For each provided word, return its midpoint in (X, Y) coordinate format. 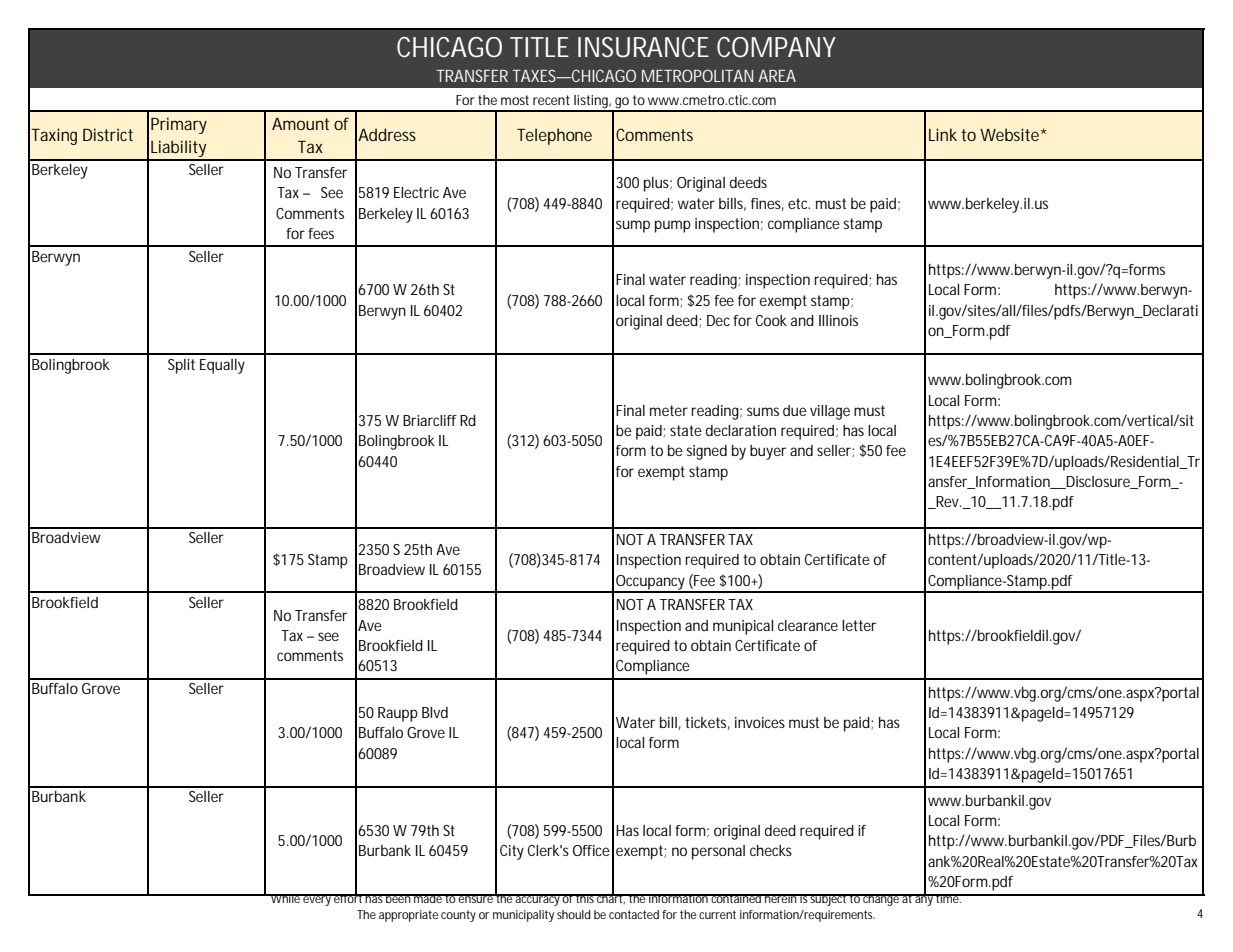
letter (859, 625)
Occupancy (651, 583)
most (515, 100)
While (286, 898)
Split (181, 366)
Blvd (435, 712)
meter (669, 410)
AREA (777, 76)
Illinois (838, 320)
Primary (179, 125)
